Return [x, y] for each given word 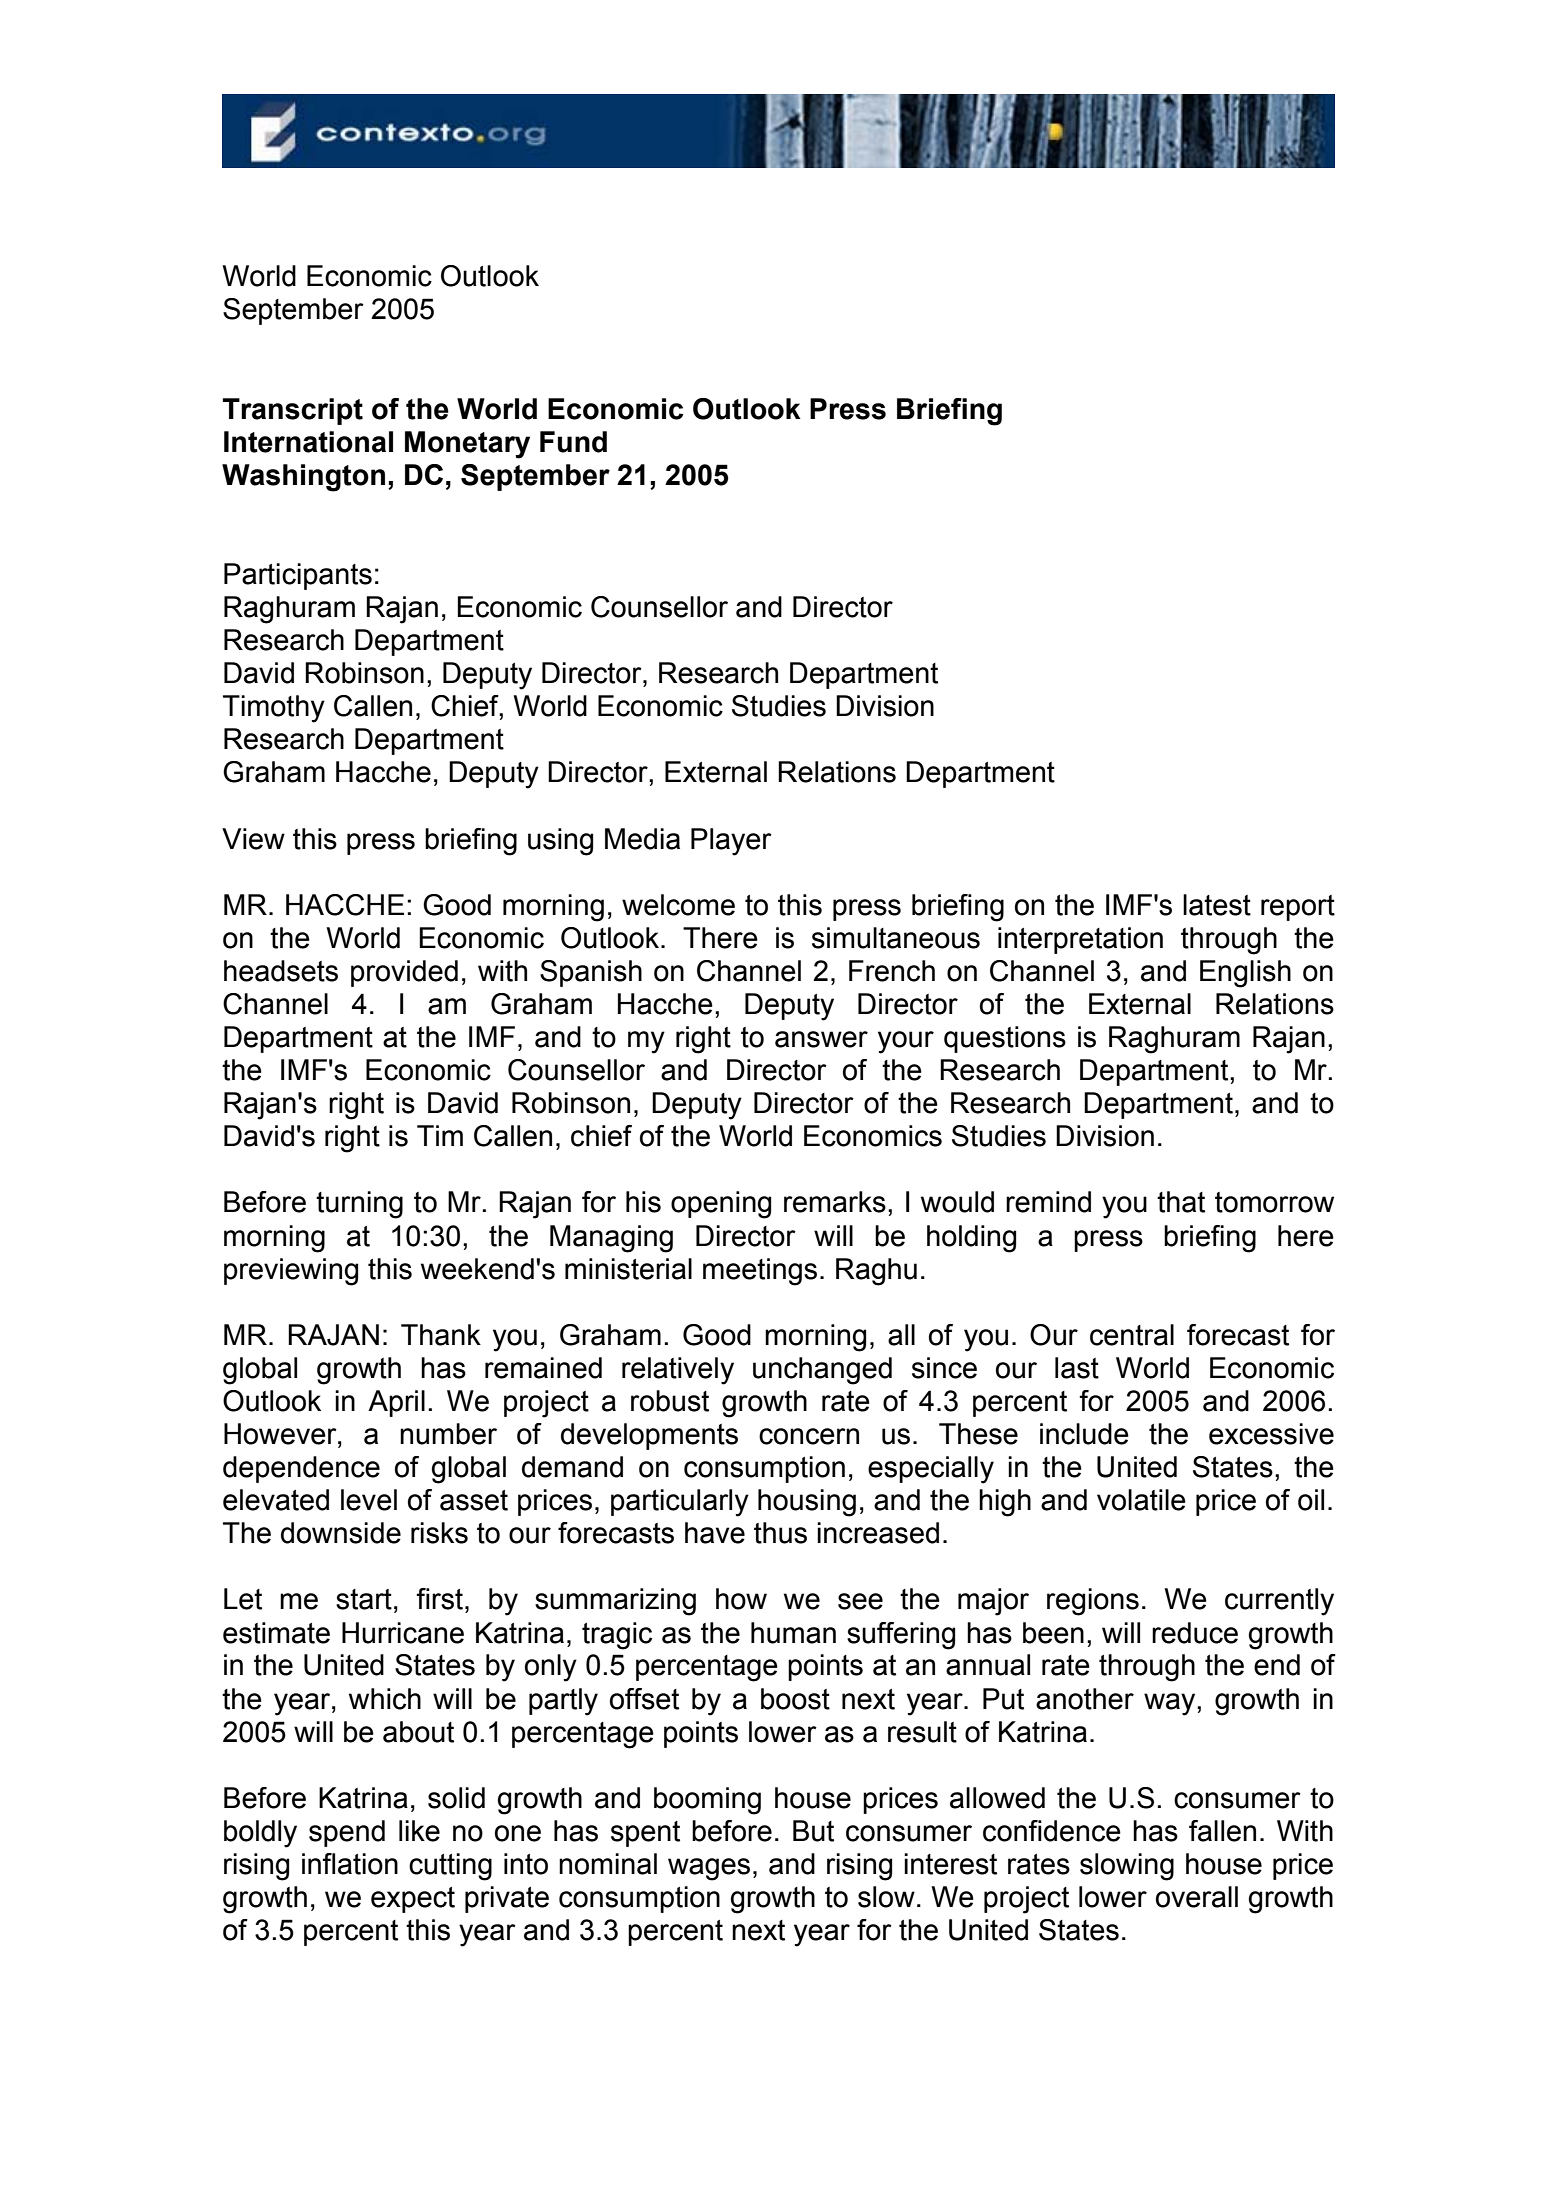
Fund [573, 442]
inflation [350, 1864]
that [1181, 1202]
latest [1217, 905]
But [813, 1831]
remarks [835, 1202]
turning [359, 1205]
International [308, 442]
